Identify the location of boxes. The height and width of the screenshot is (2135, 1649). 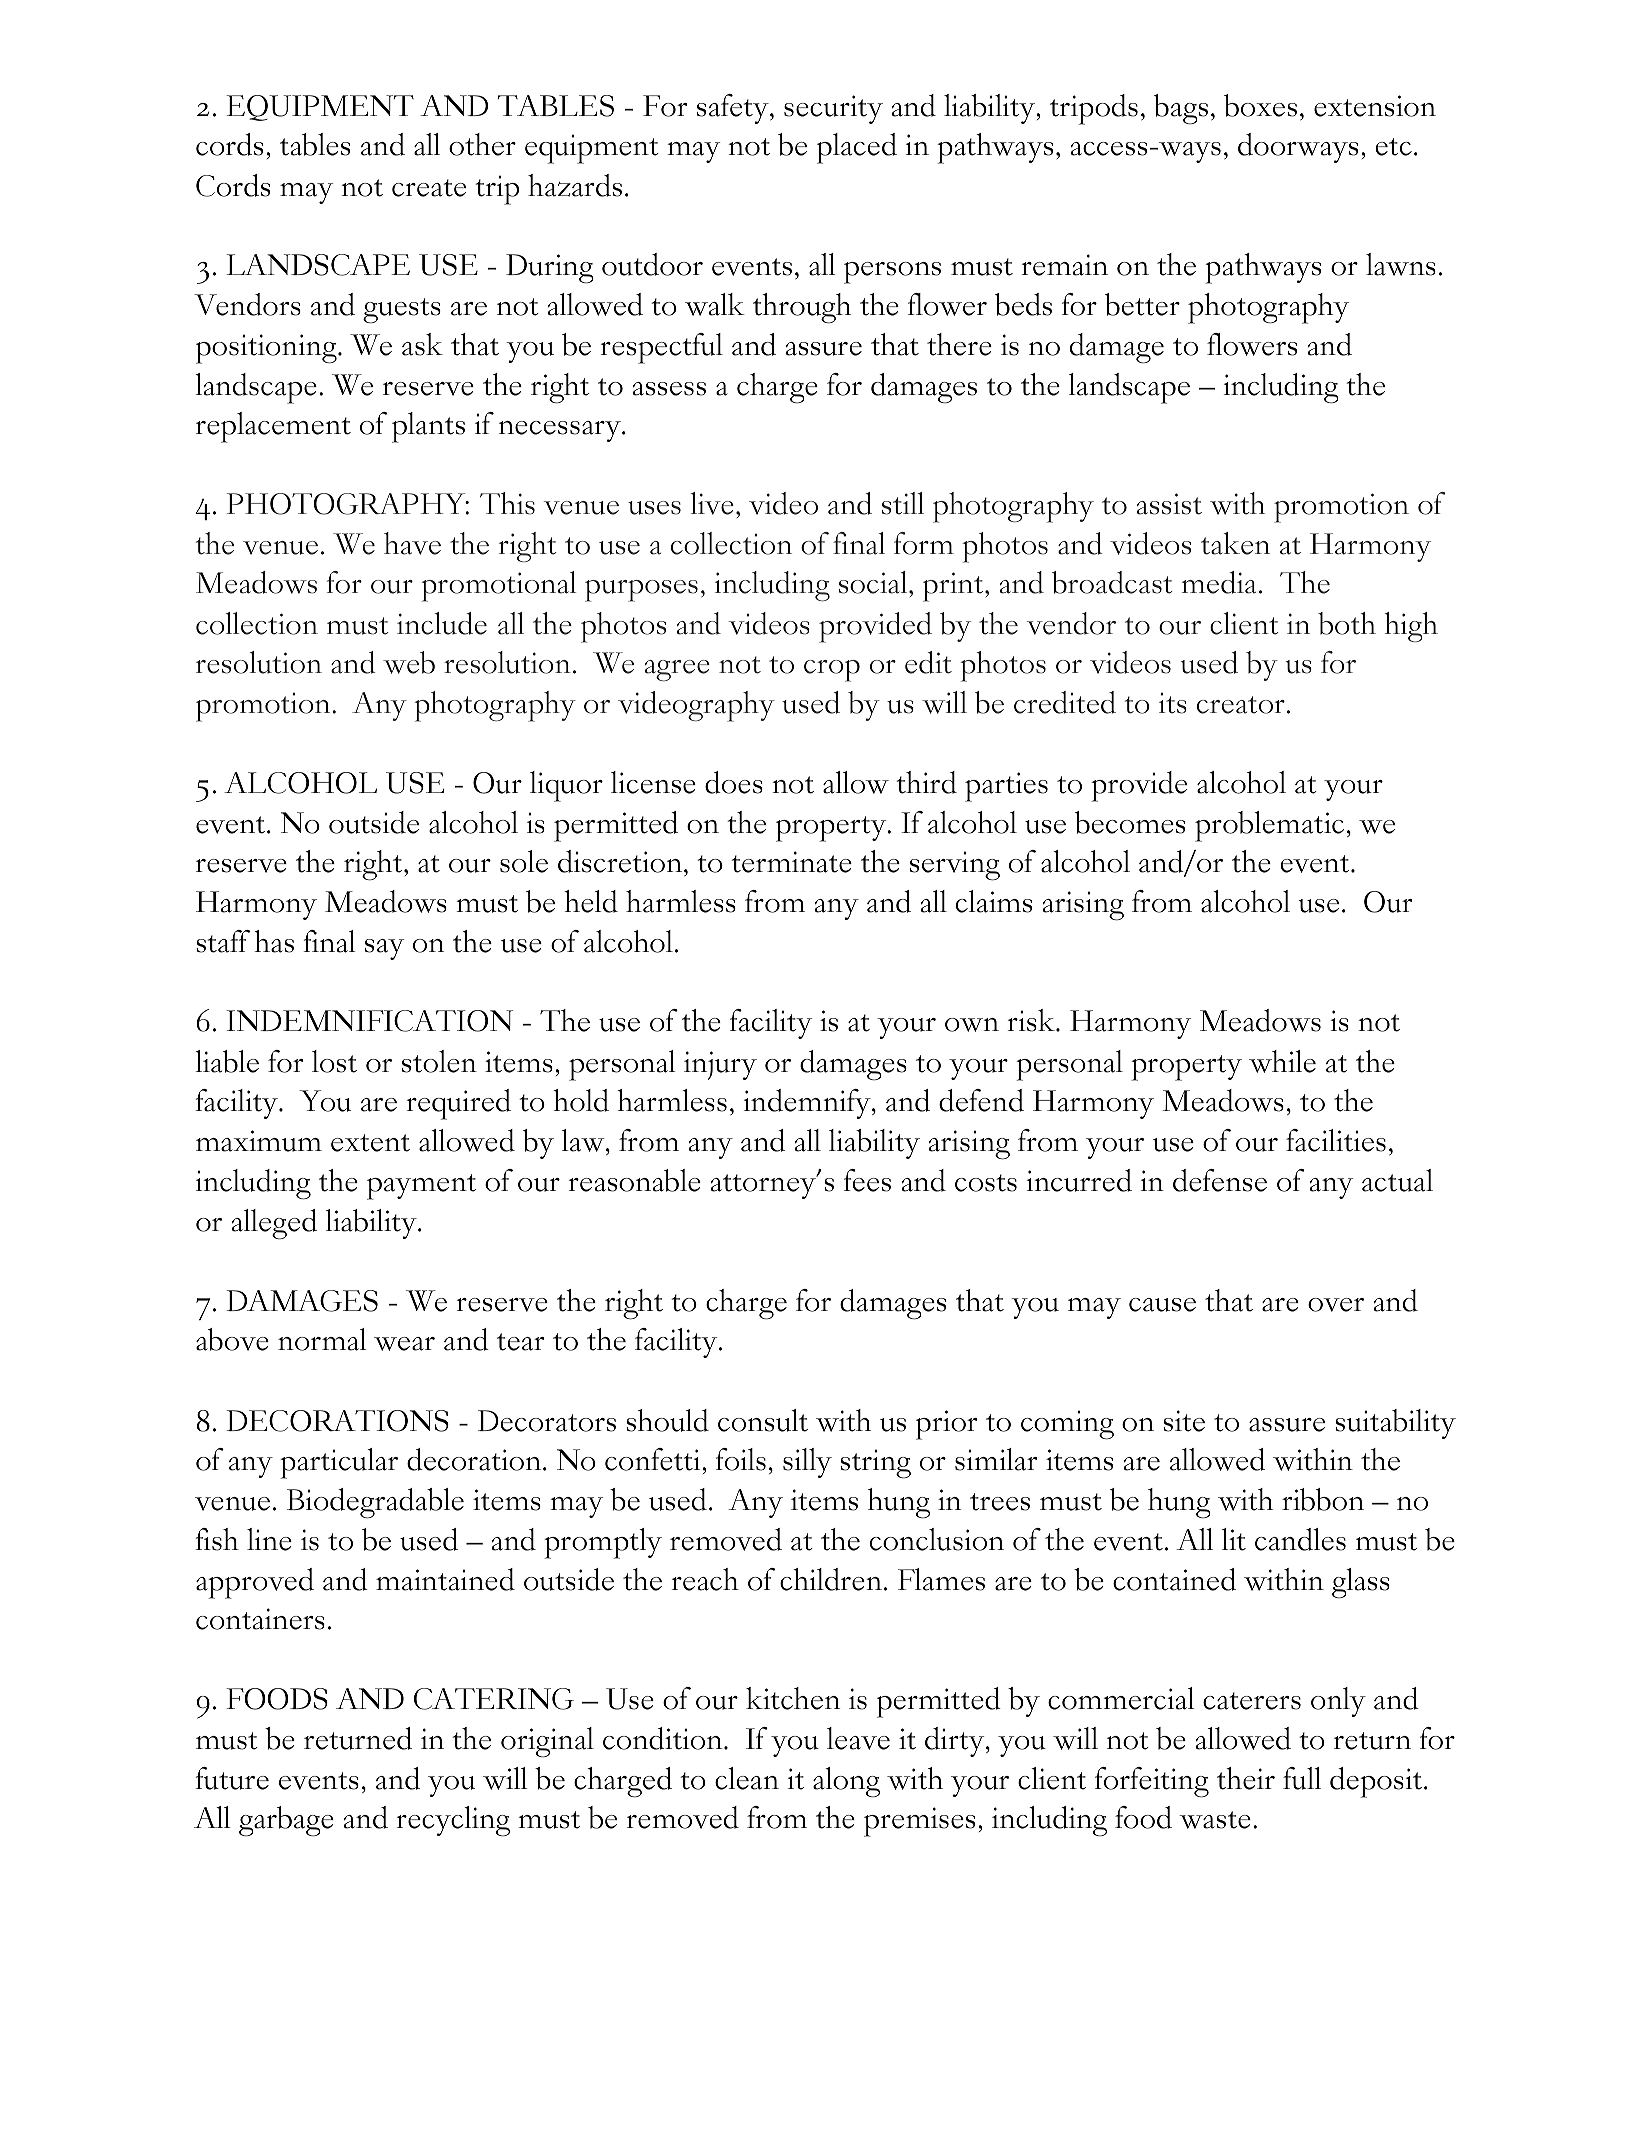
(1260, 105).
